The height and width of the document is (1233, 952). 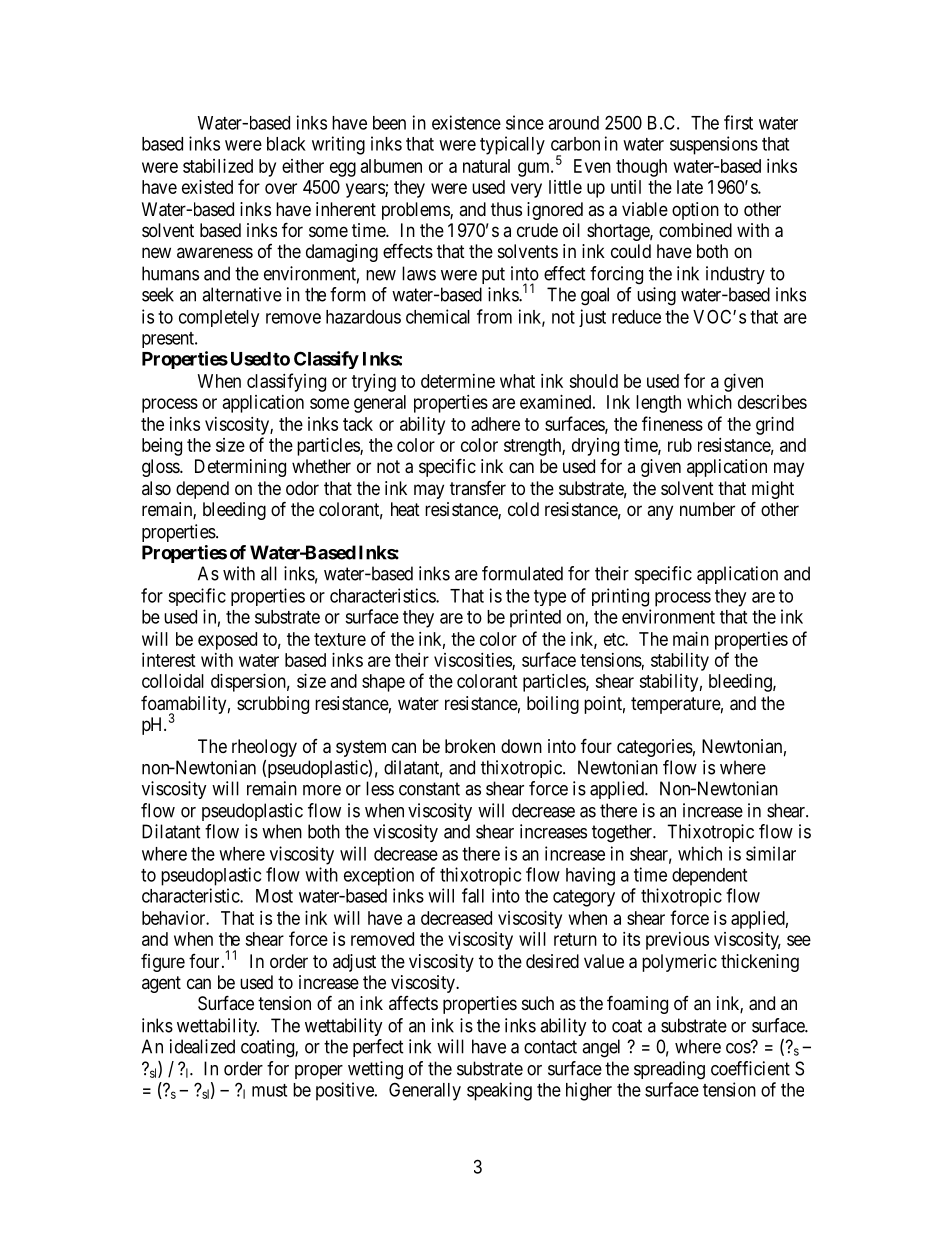 I want to click on categories, so click(x=655, y=748).
